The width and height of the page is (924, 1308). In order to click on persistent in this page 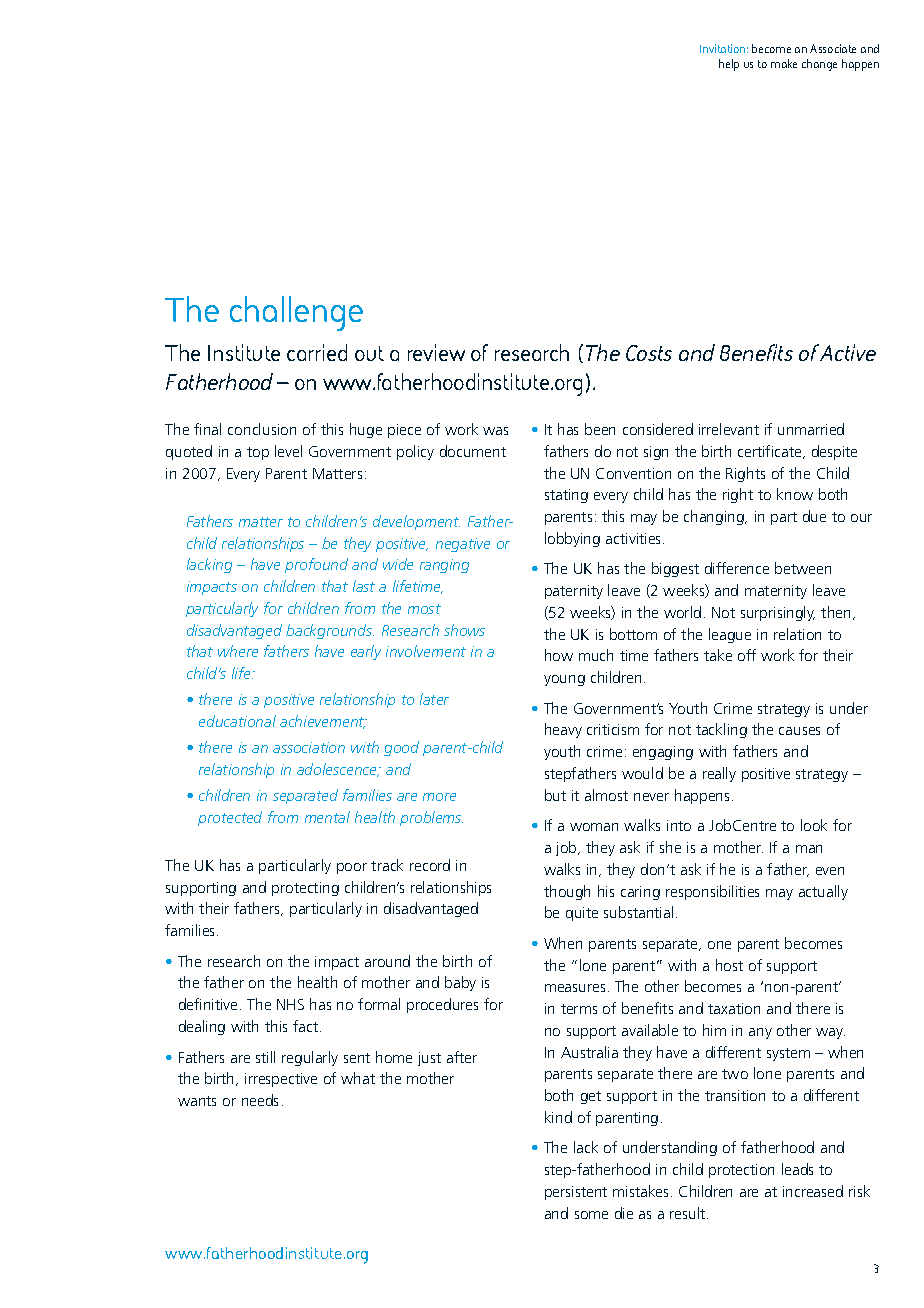, I will do `click(576, 1193)`.
